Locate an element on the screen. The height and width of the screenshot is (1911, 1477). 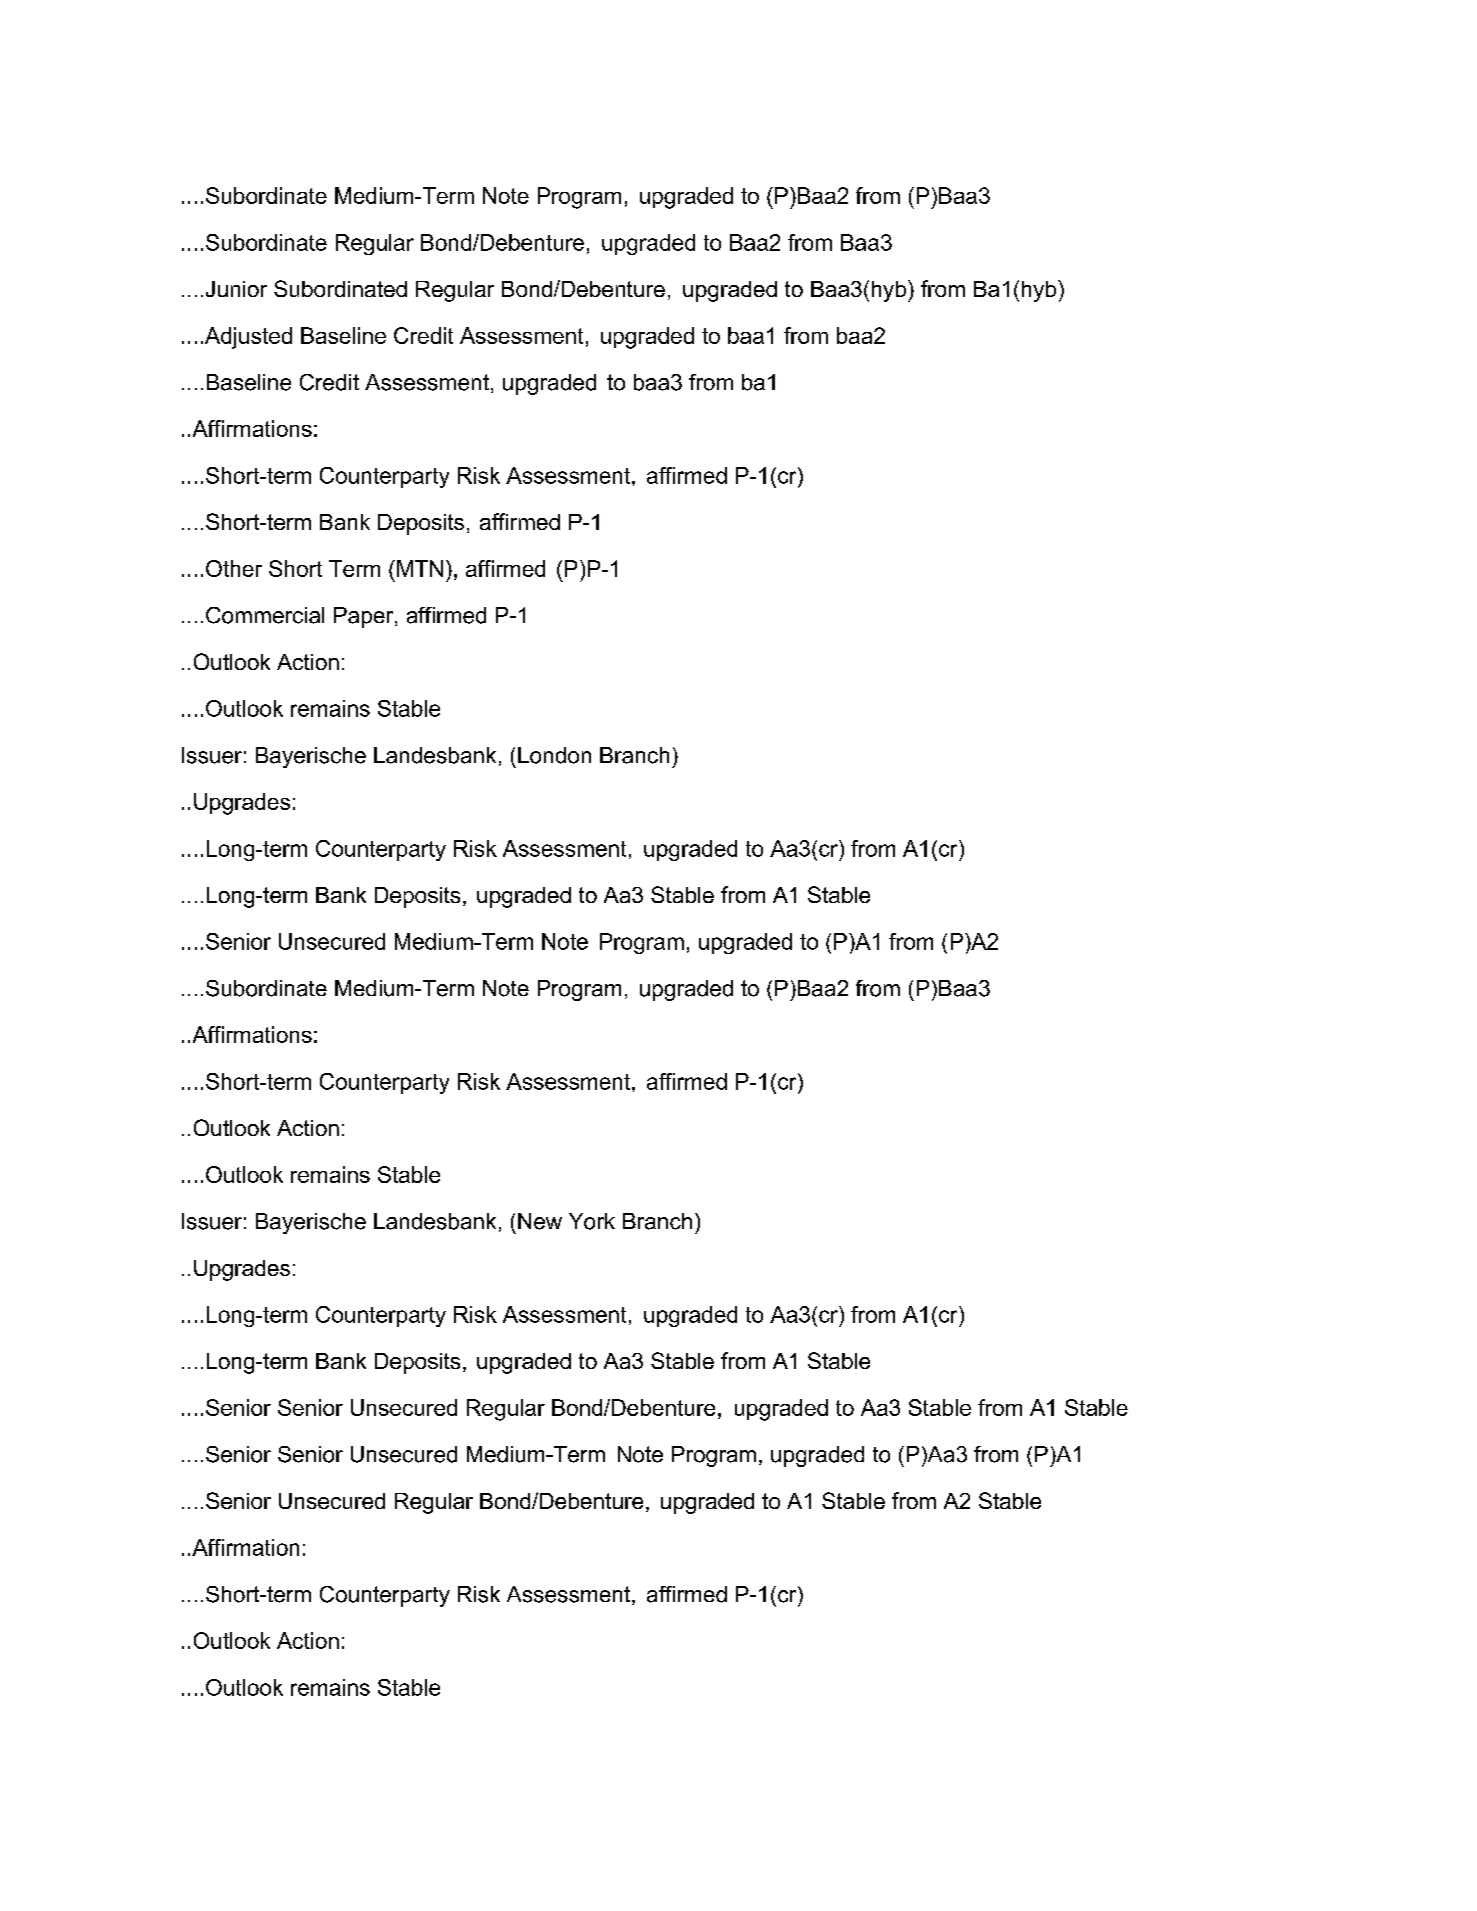
York is located at coordinates (592, 1221).
